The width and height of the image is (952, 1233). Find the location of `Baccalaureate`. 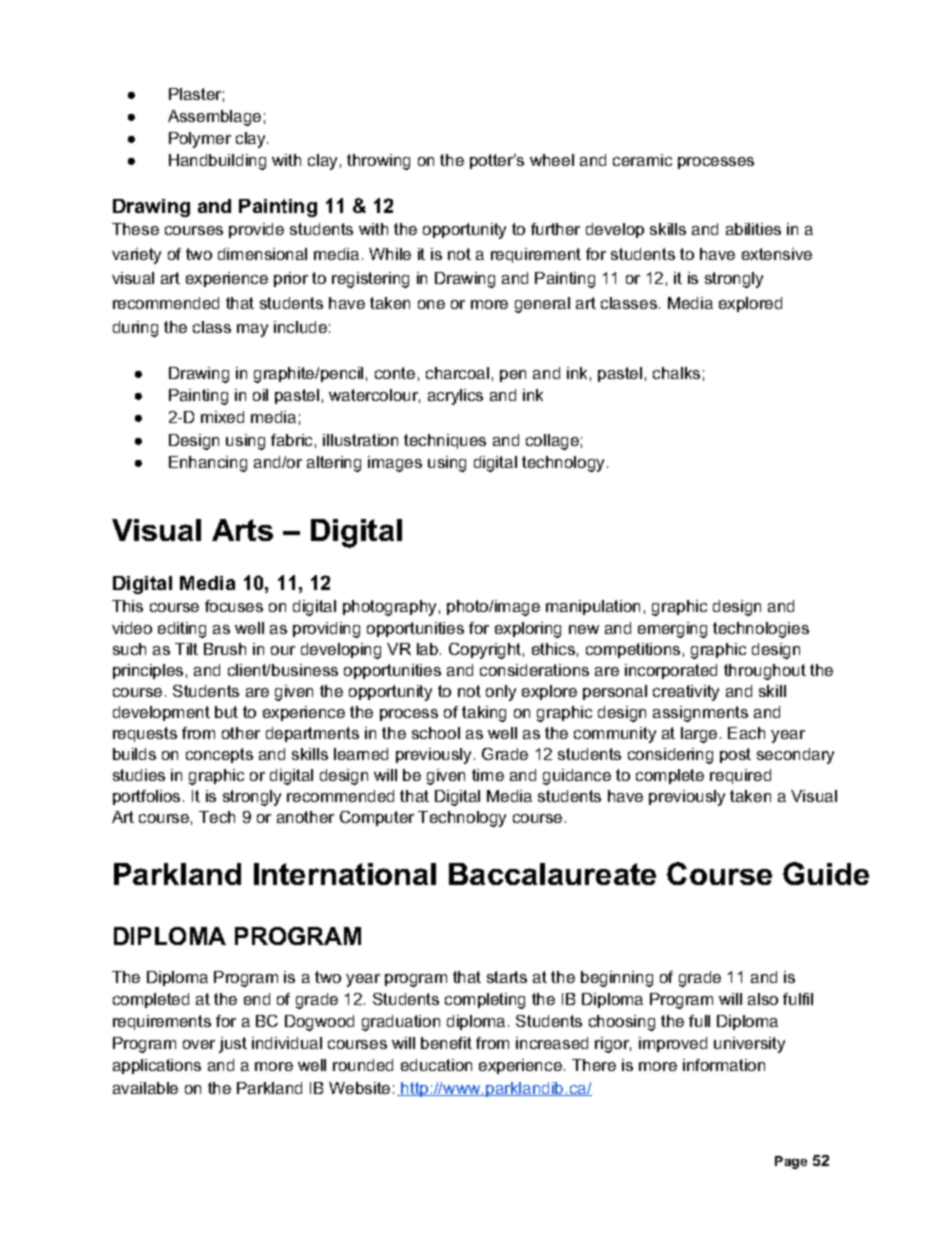

Baccalaureate is located at coordinates (552, 874).
